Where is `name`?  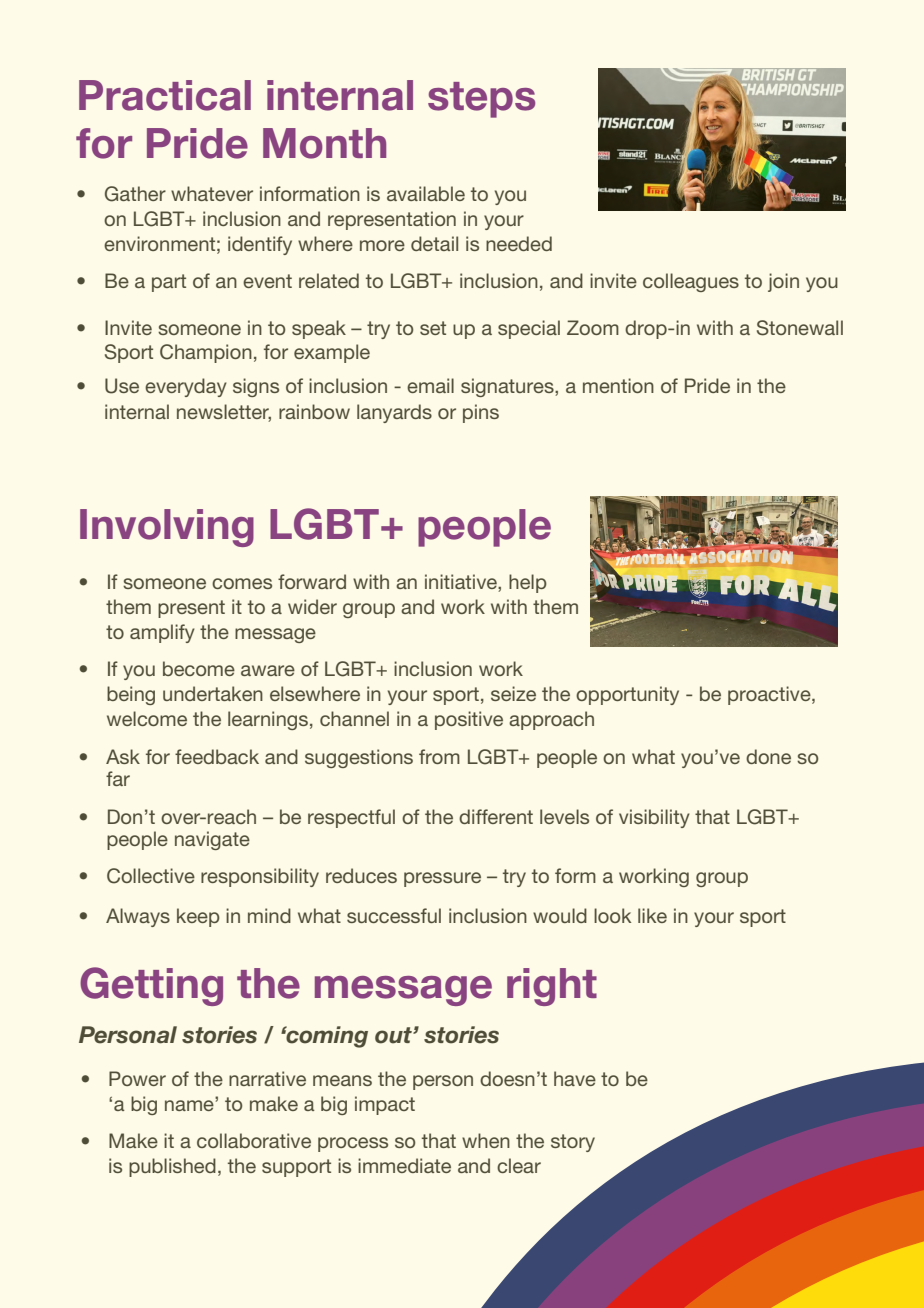 name is located at coordinates (190, 1104).
